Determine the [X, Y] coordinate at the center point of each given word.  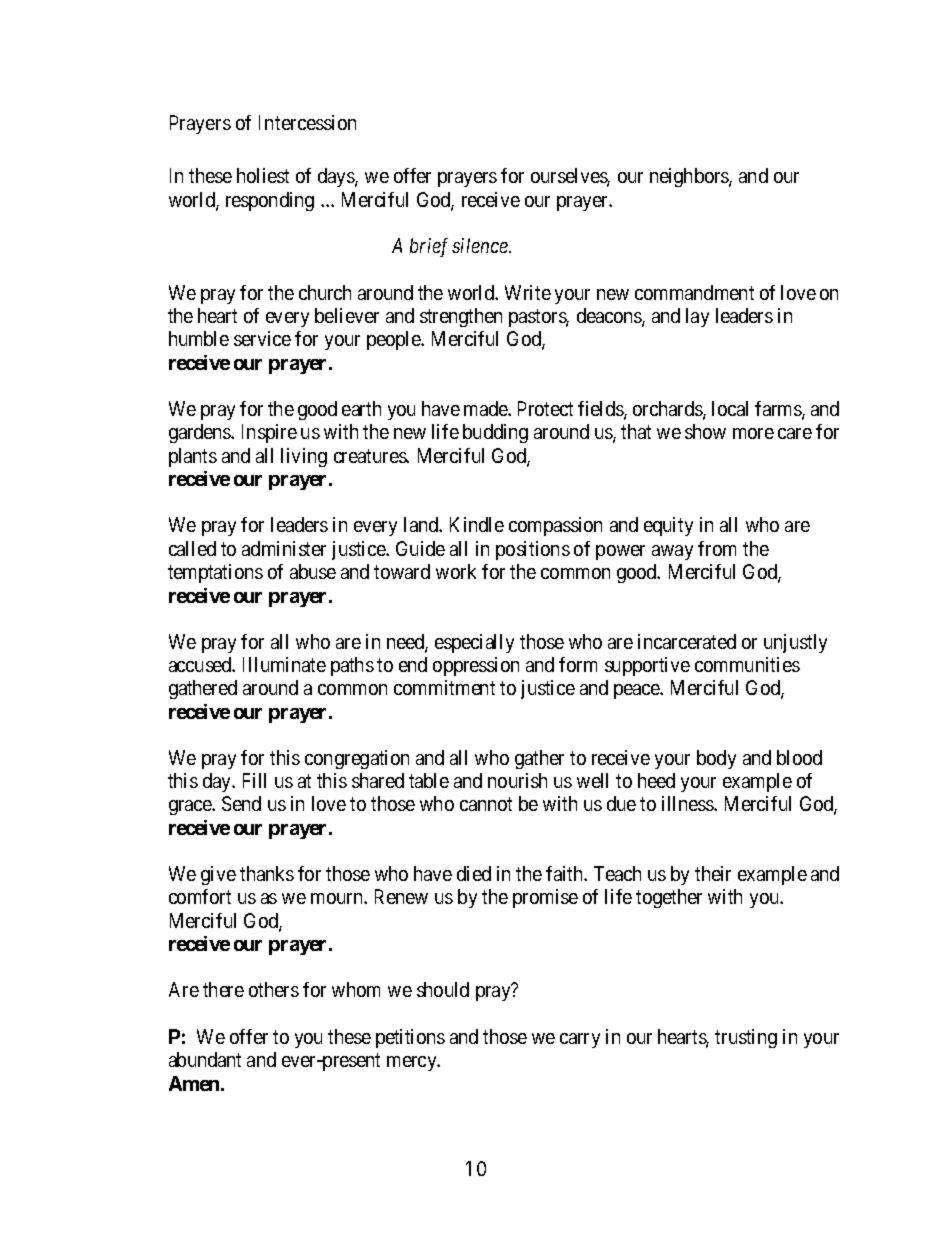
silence [481, 245]
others [274, 989]
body [716, 759]
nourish [517, 780]
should [443, 989]
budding [495, 433]
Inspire [269, 433]
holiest [263, 175]
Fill [254, 780]
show [705, 431]
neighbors [690, 177]
